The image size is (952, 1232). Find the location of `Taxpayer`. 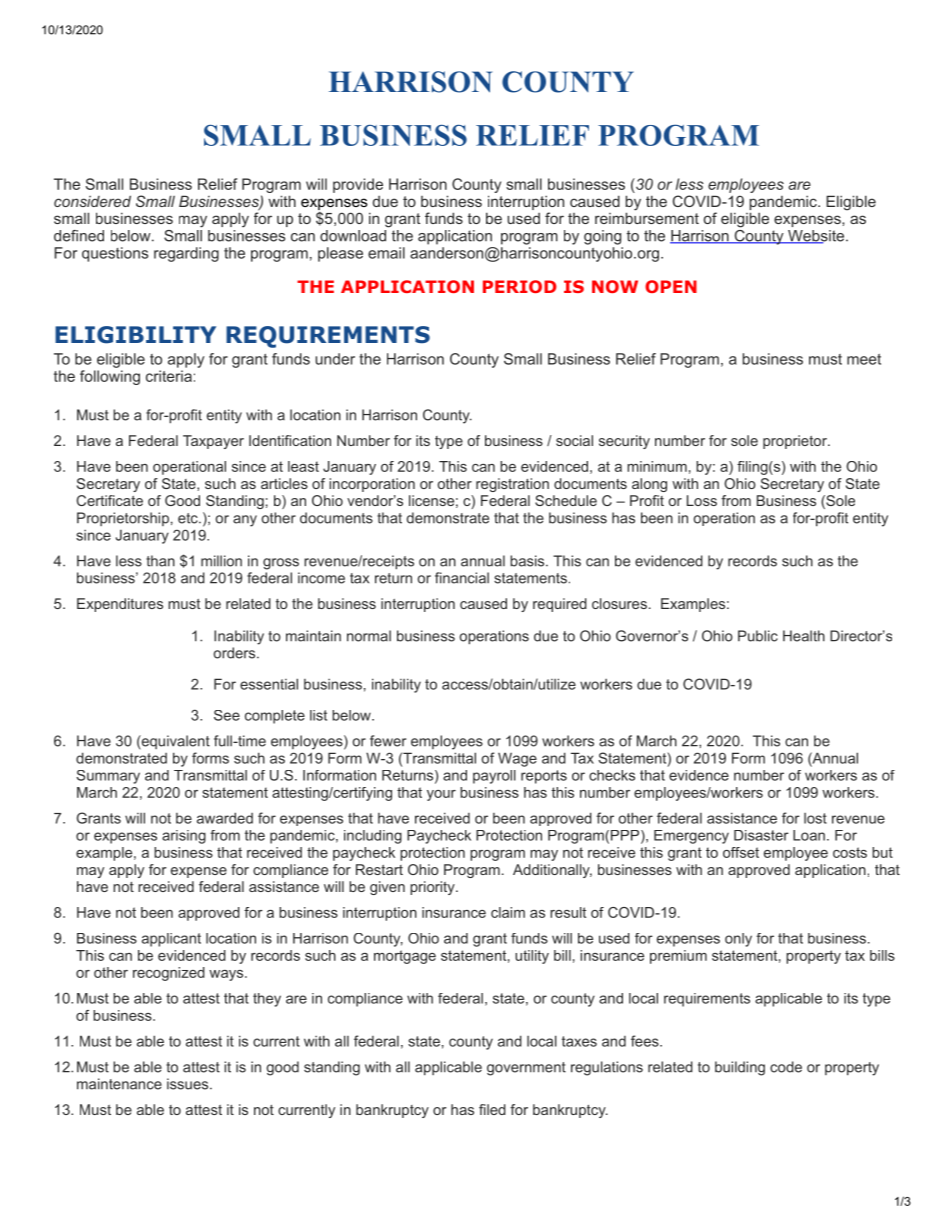

Taxpayer is located at coordinates (213, 442).
